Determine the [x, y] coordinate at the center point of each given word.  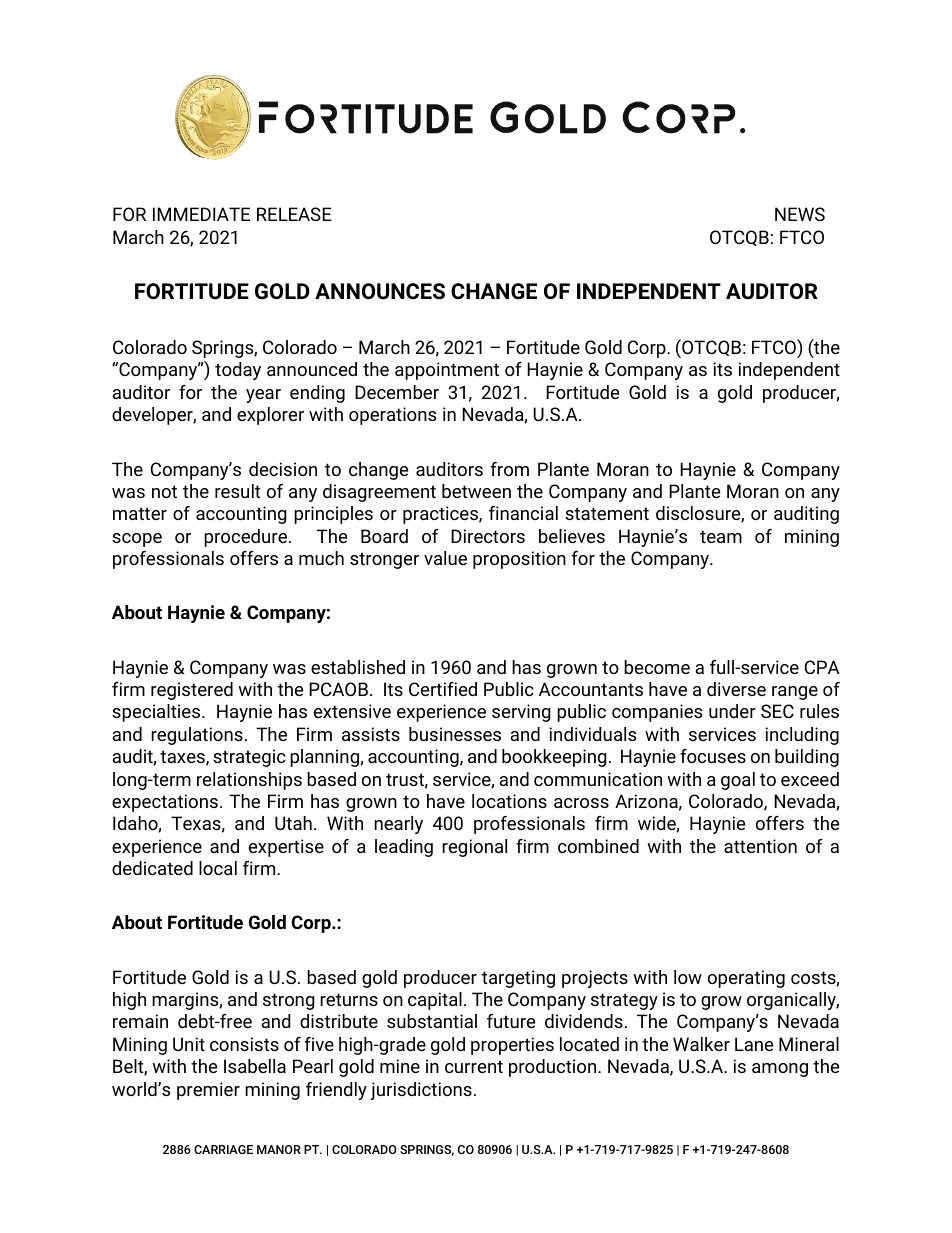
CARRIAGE [223, 1149]
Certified [443, 689]
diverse [736, 689]
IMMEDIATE [201, 214]
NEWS [800, 214]
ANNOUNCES [380, 291]
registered [192, 691]
